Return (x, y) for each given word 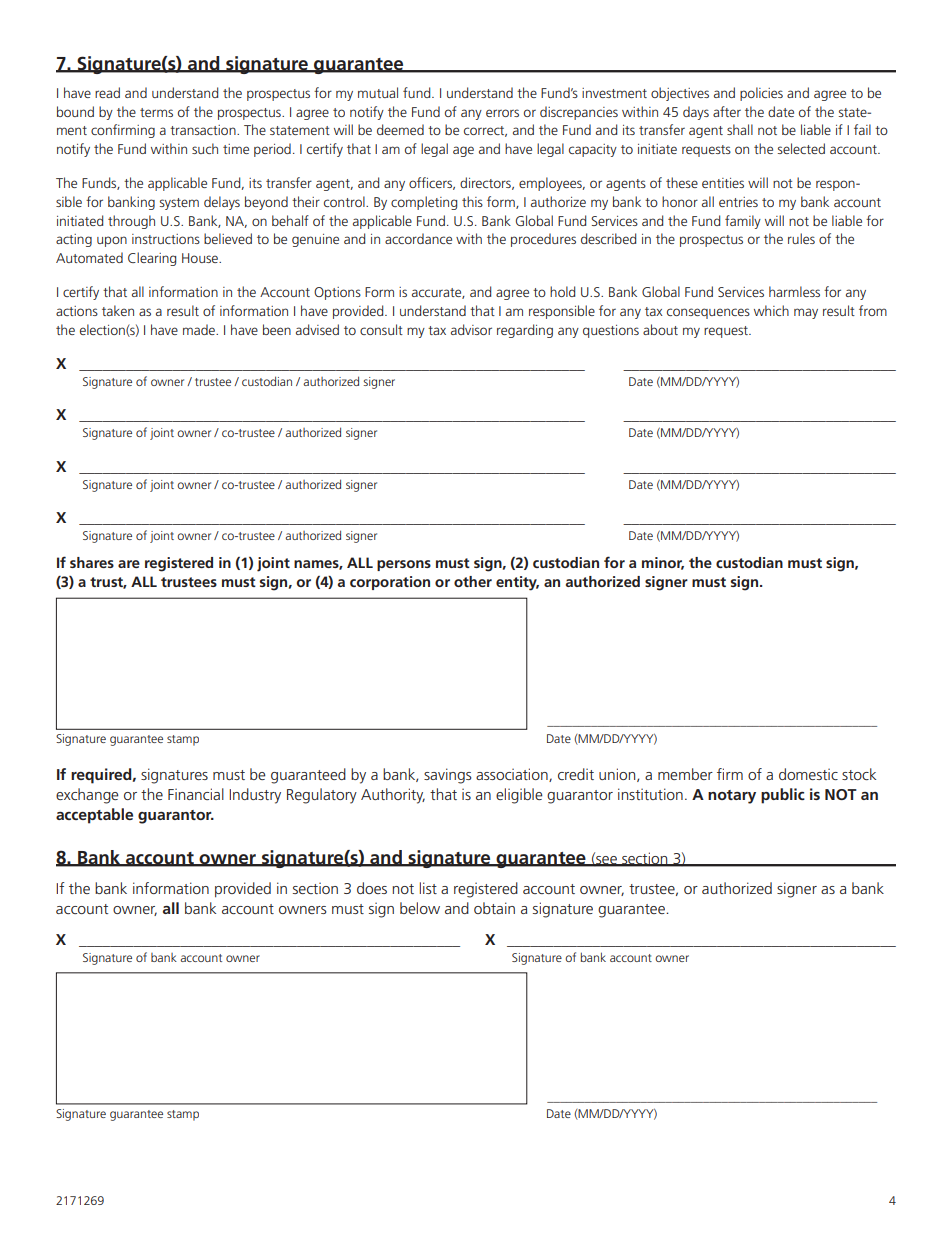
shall (740, 129)
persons (404, 565)
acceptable (94, 816)
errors (502, 113)
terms (156, 112)
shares (92, 562)
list (428, 888)
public (783, 796)
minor (663, 563)
